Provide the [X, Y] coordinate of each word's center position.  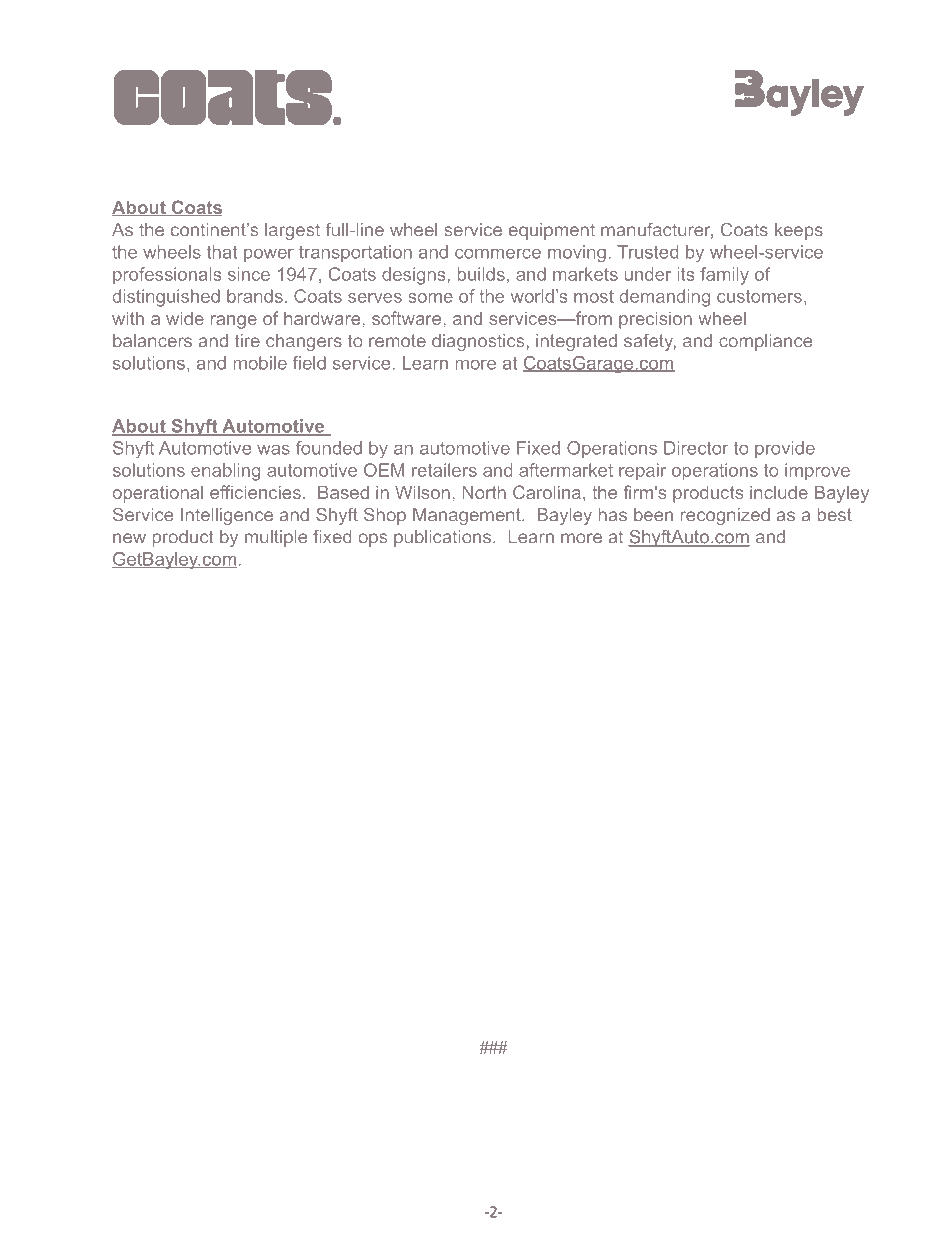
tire [247, 341]
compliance [765, 342]
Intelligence [227, 516]
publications [442, 538]
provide [785, 449]
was [273, 449]
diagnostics [478, 342]
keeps [799, 231]
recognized [725, 516]
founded [329, 448]
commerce [498, 253]
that [222, 252]
